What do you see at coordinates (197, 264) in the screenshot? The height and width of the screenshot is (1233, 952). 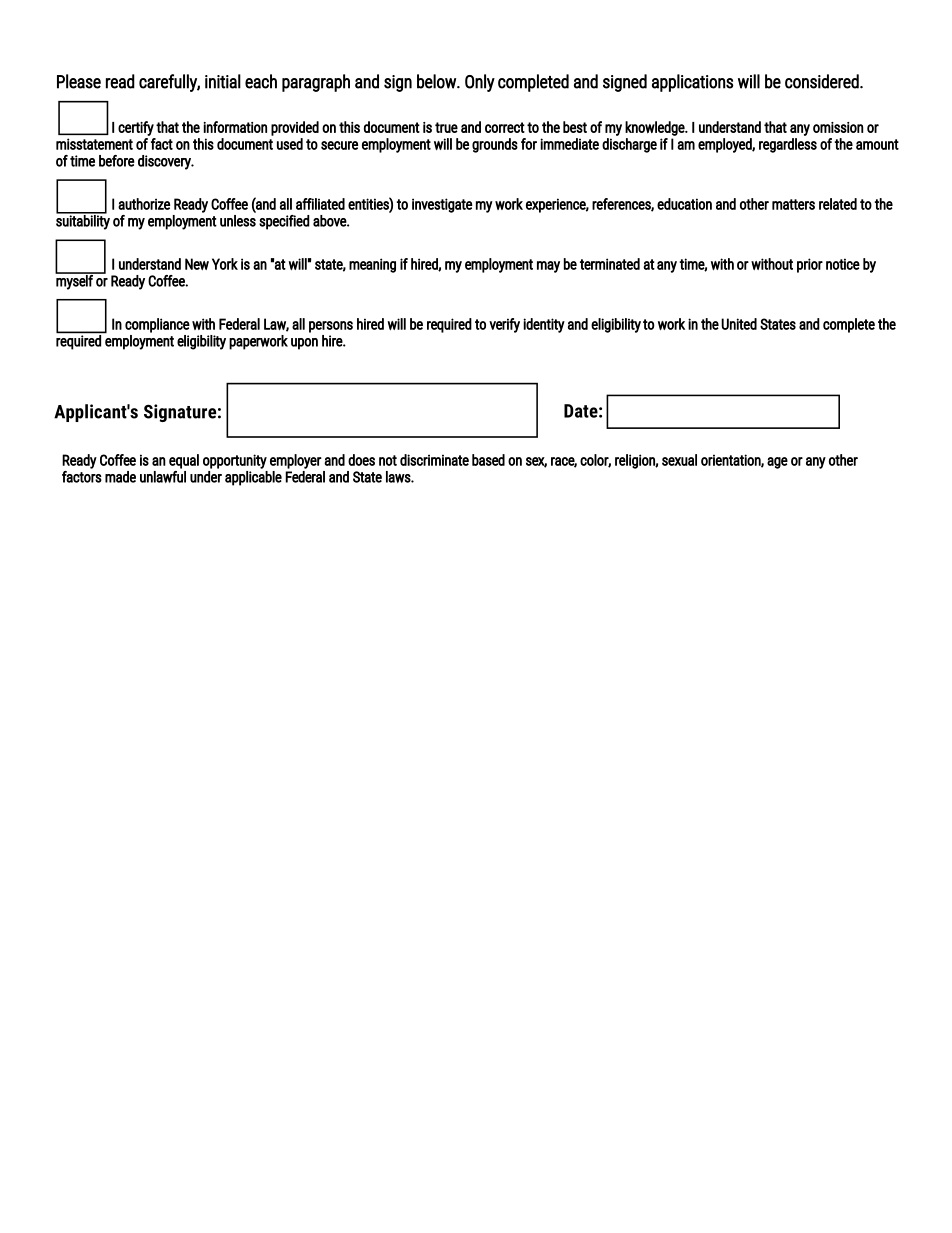 I see `New` at bounding box center [197, 264].
